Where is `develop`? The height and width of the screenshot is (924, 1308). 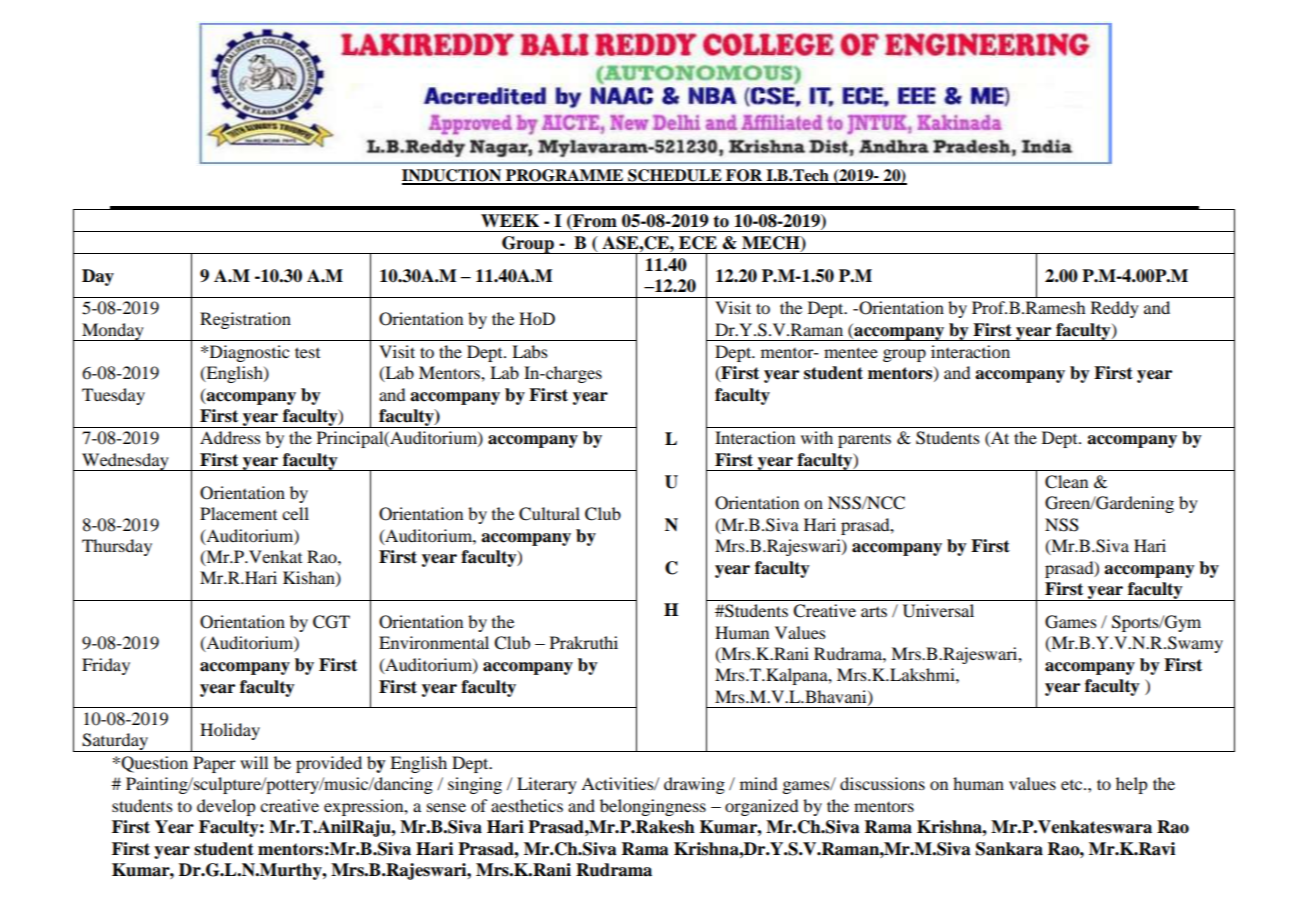
develop is located at coordinates (226, 807).
